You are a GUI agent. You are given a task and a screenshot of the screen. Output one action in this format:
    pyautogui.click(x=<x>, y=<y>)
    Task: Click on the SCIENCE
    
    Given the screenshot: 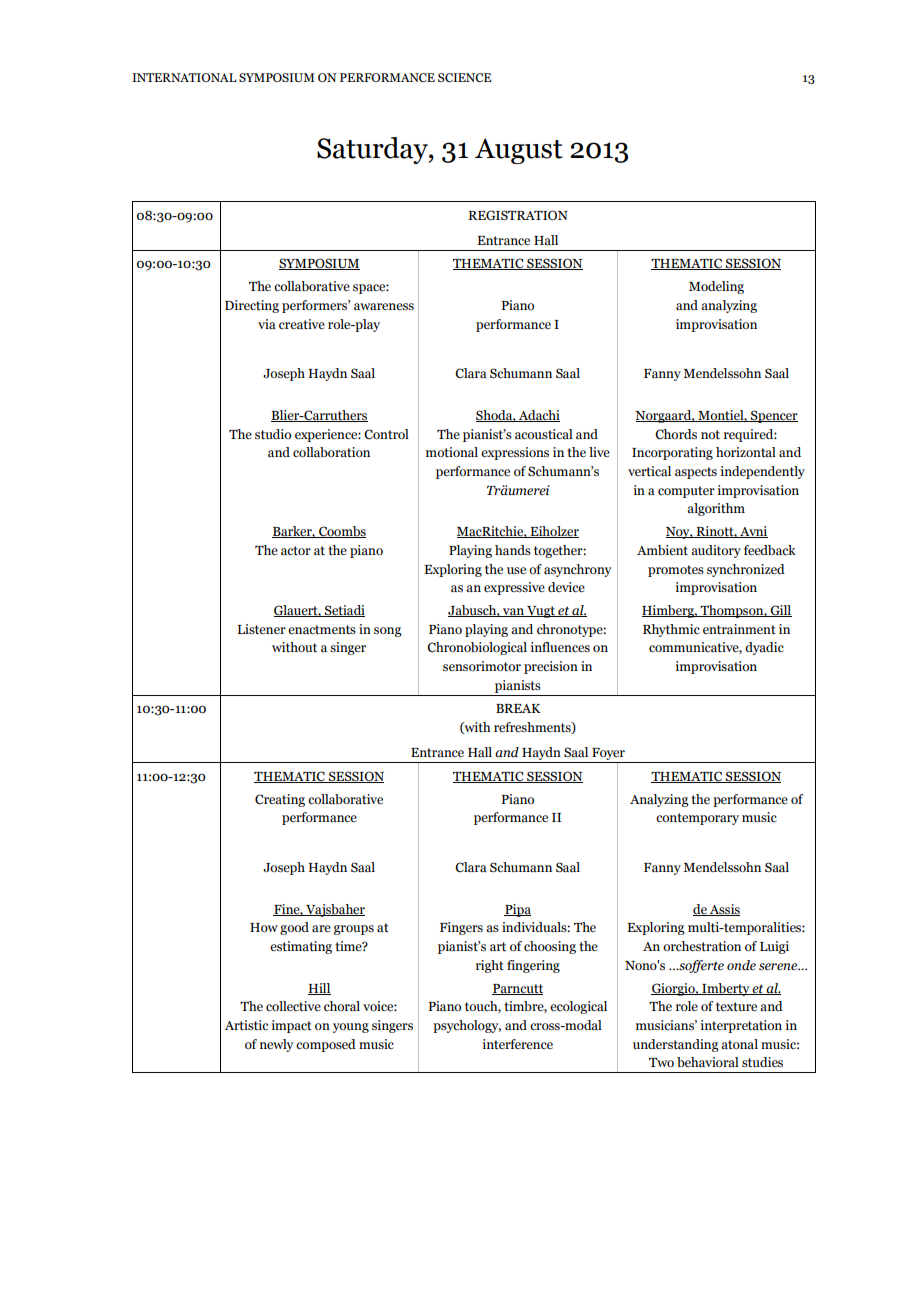 What is the action you would take?
    pyautogui.click(x=465, y=77)
